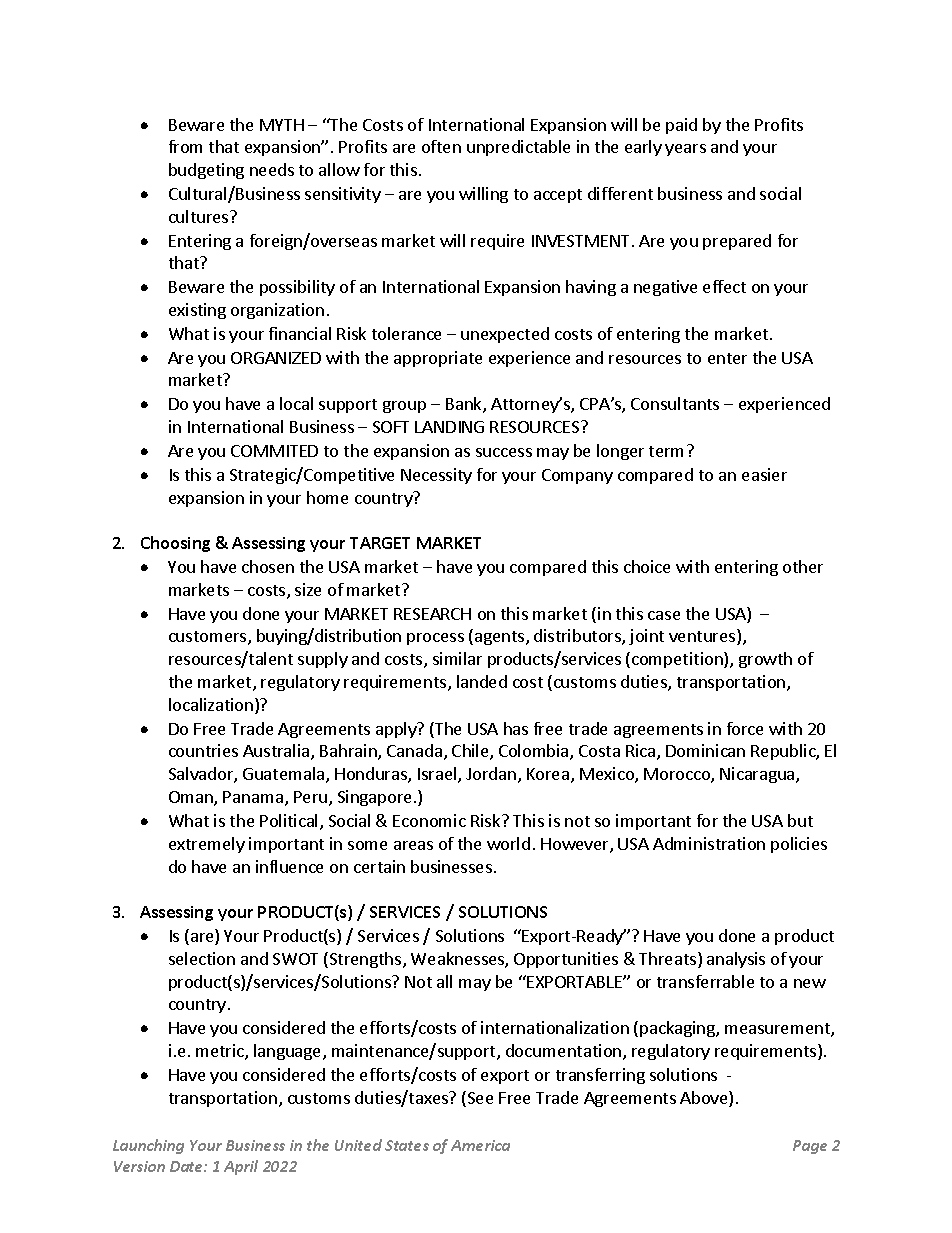 The image size is (952, 1233). What do you see at coordinates (685, 150) in the page?
I see `years` at bounding box center [685, 150].
